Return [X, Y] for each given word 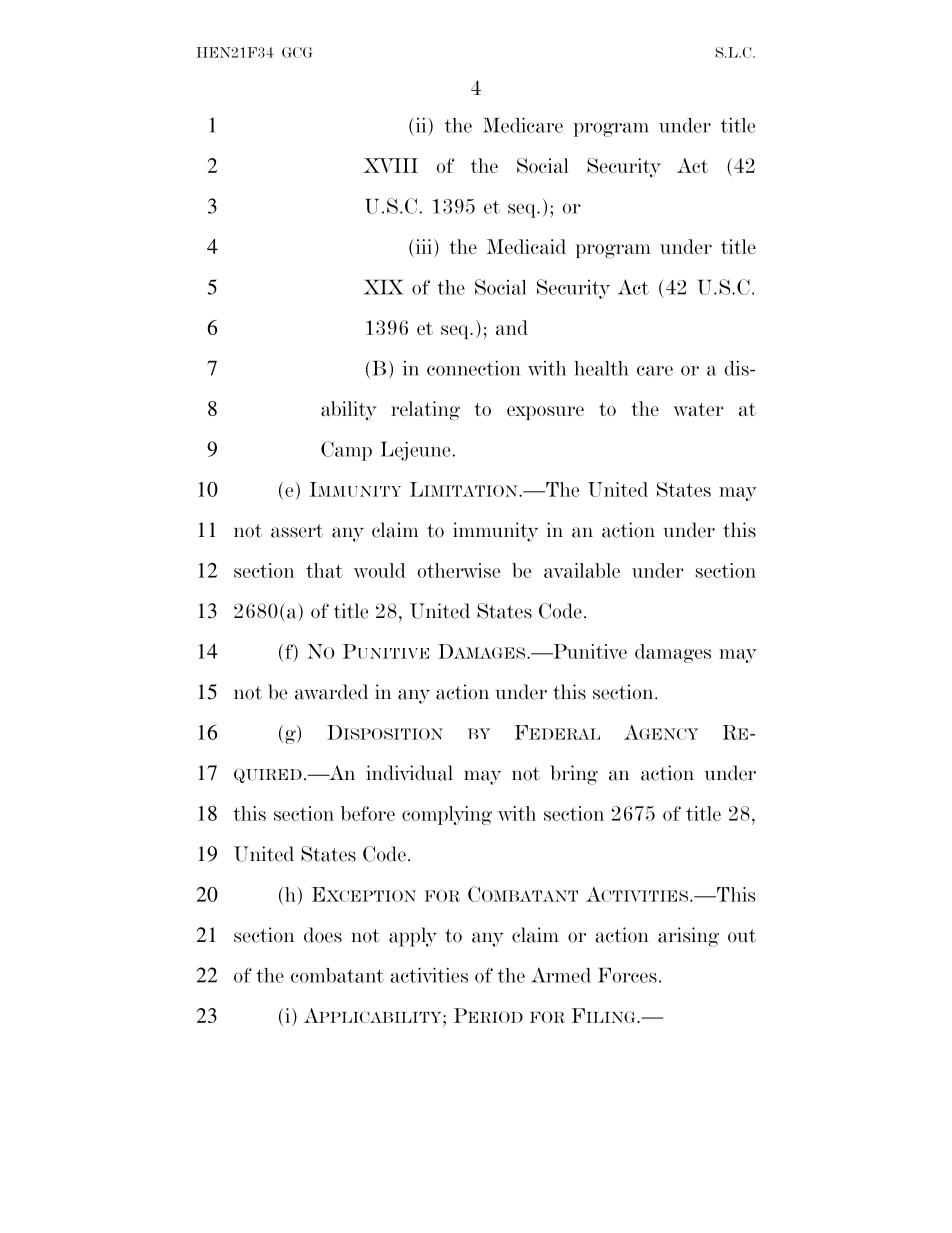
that [324, 570]
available [582, 570]
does [323, 935]
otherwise [459, 570]
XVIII [390, 165]
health [601, 368]
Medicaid [526, 246]
